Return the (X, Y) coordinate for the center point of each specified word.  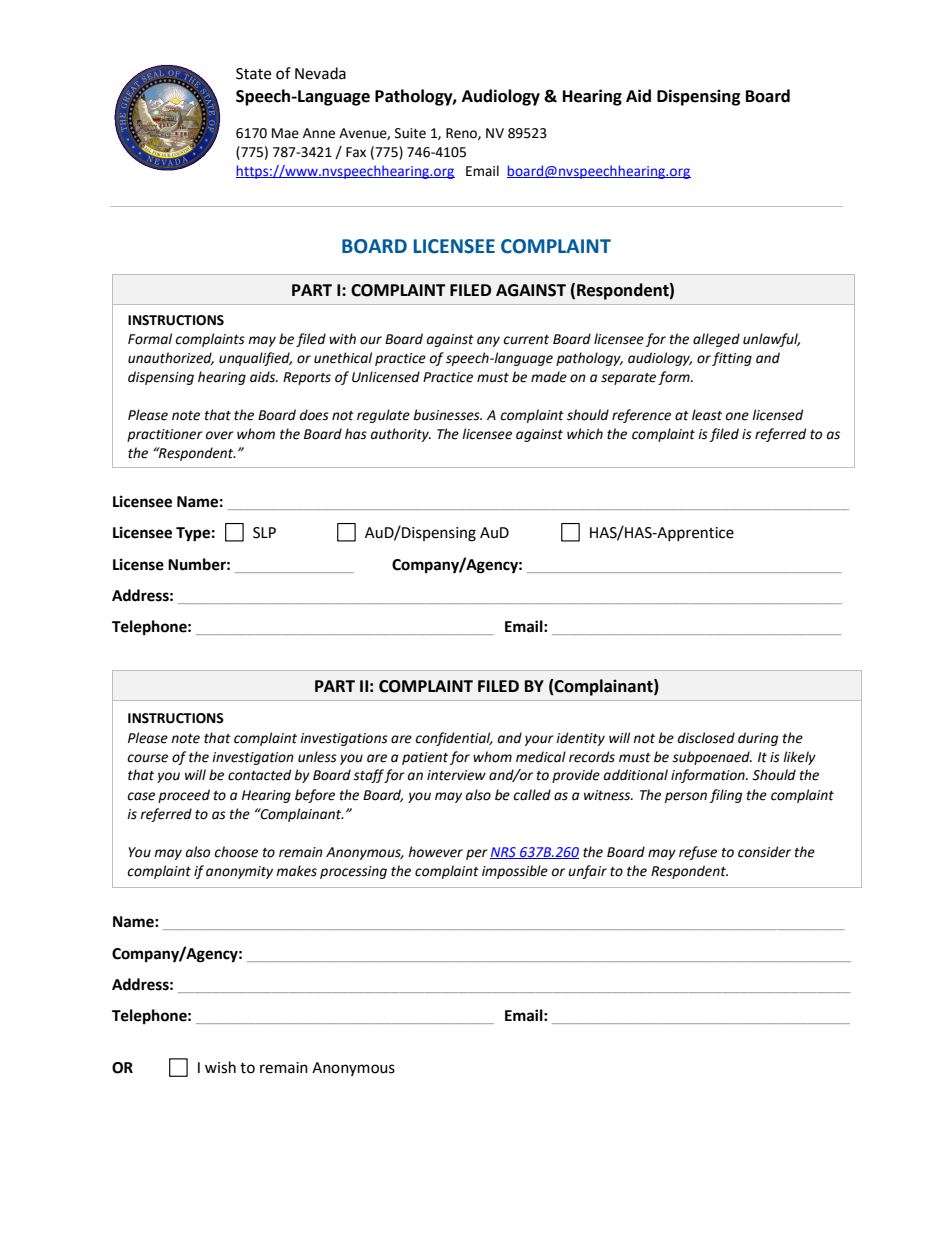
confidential (454, 739)
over (220, 435)
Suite (410, 133)
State (253, 74)
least (707, 415)
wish (220, 1067)
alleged (716, 340)
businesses (447, 415)
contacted (259, 775)
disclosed (706, 738)
